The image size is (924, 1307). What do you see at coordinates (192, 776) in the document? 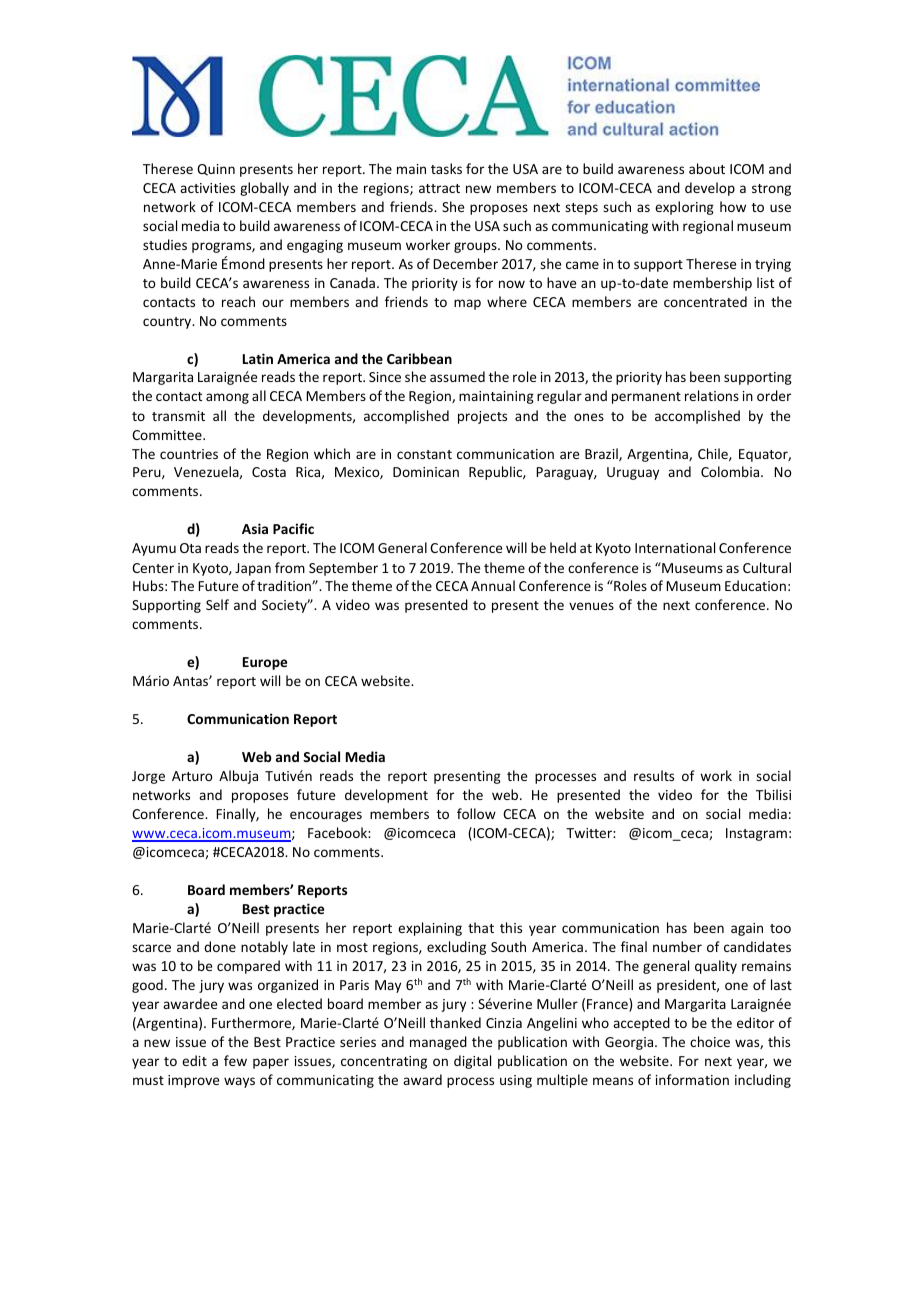
I see `Arturo` at bounding box center [192, 776].
